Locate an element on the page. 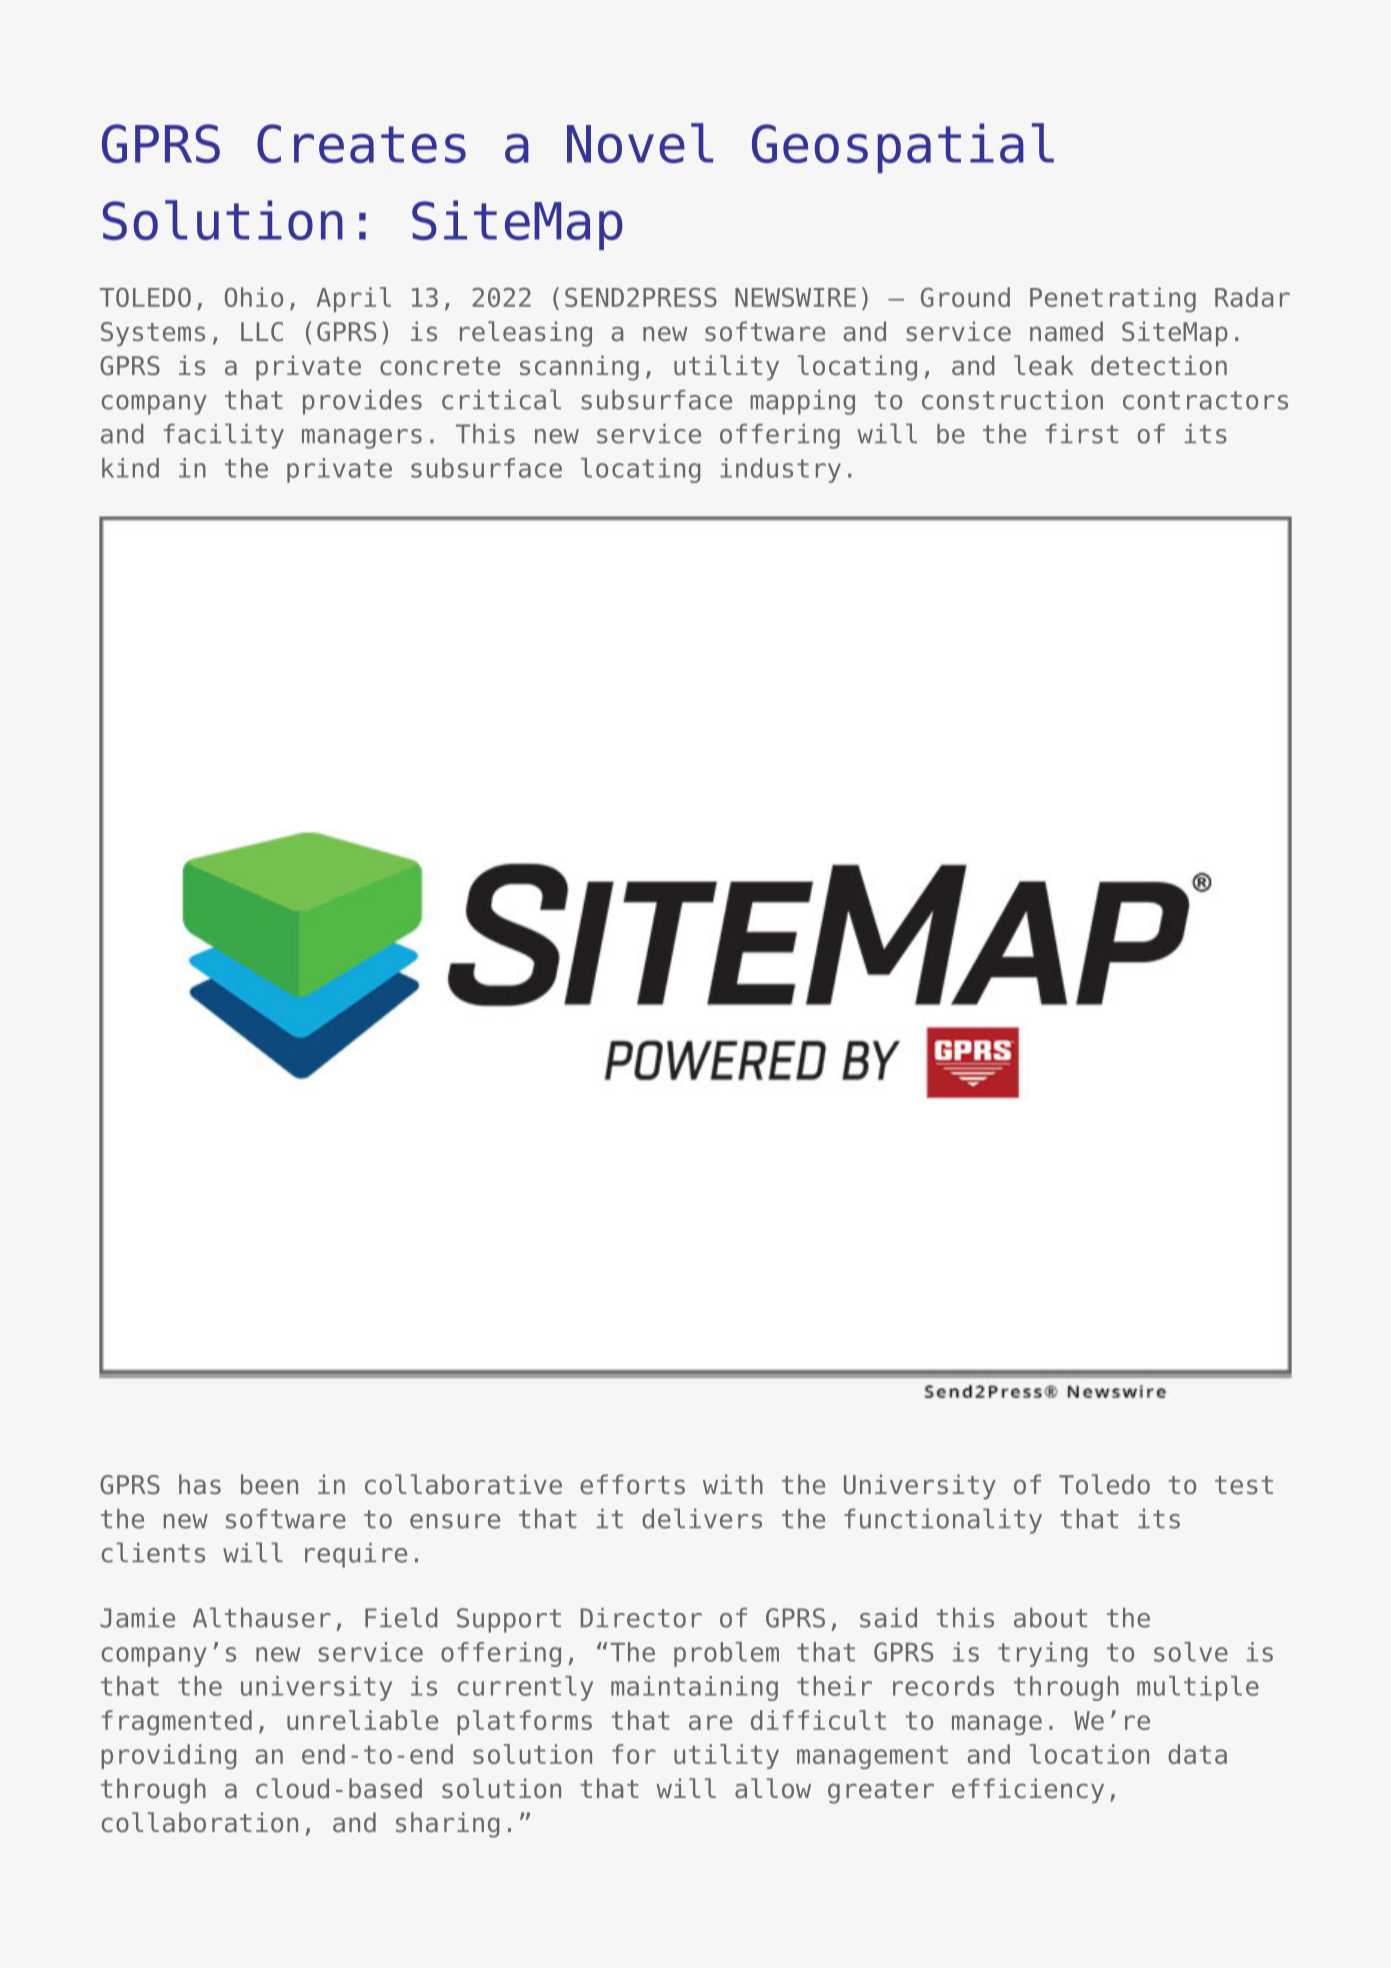 The width and height of the image is (1391, 1968). efforts is located at coordinates (632, 1484).
